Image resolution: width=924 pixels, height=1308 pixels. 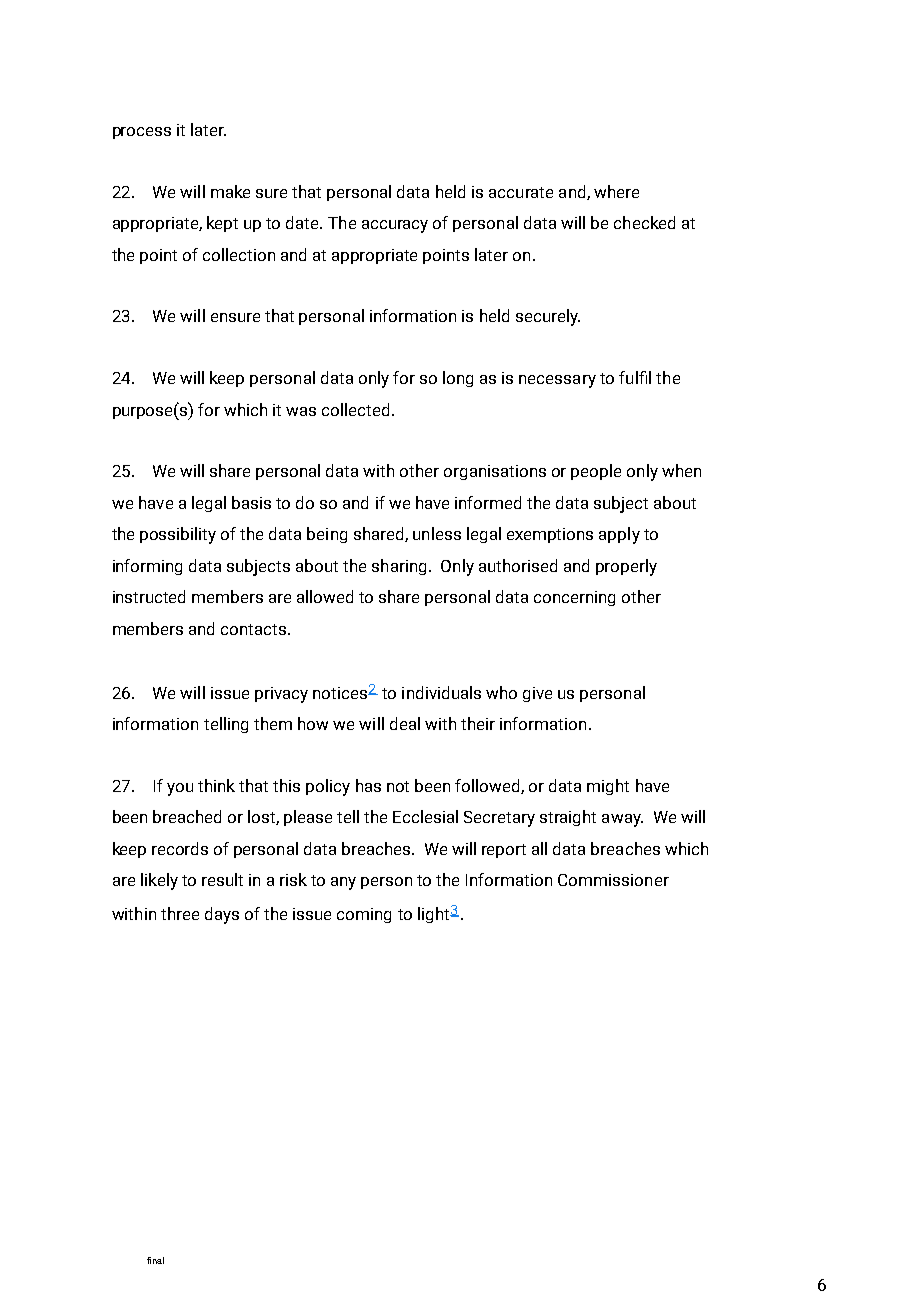 I want to click on where, so click(x=616, y=191).
